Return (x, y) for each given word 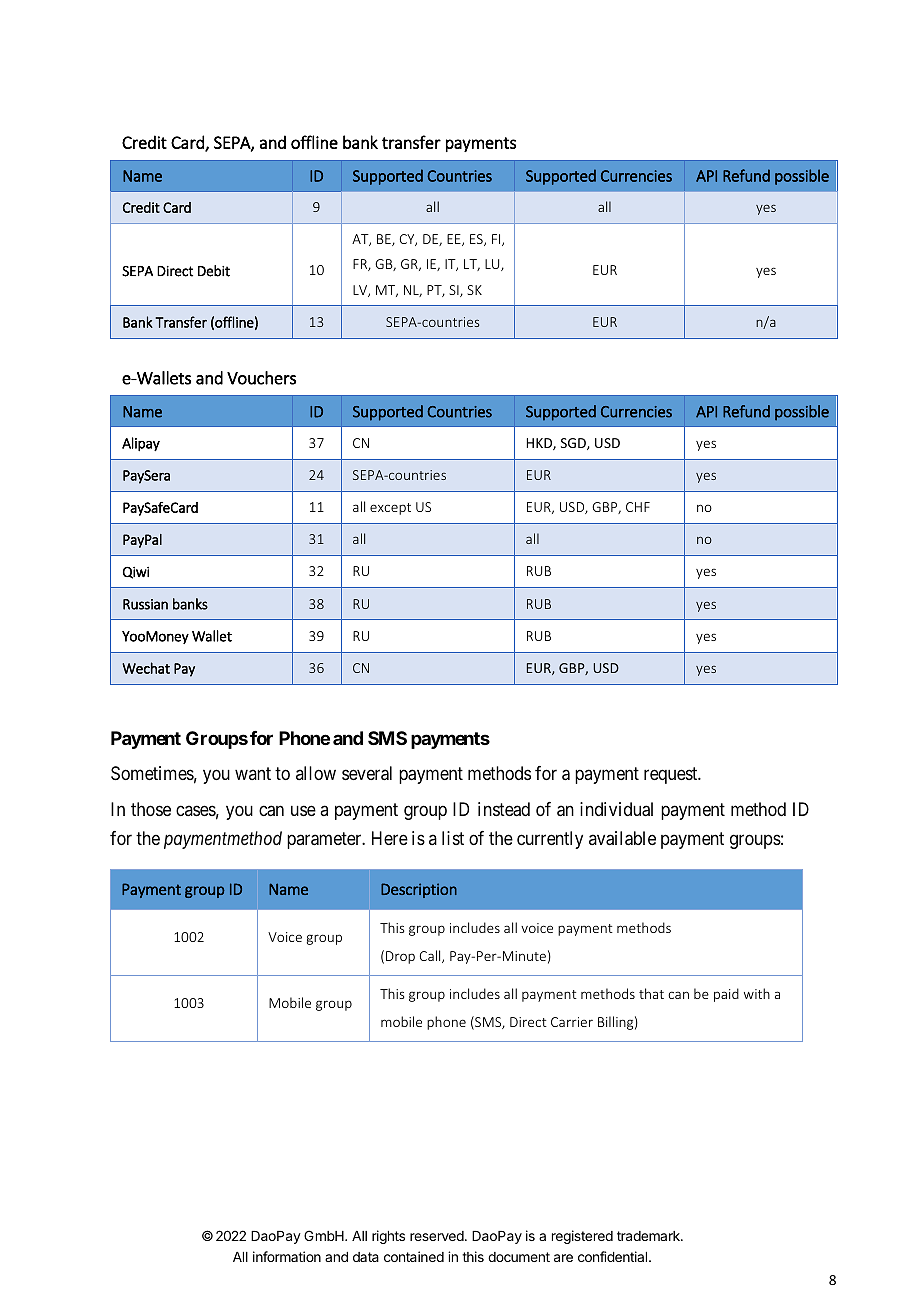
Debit (214, 271)
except (390, 509)
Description (419, 890)
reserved (438, 1236)
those (151, 809)
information (287, 1256)
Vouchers (261, 378)
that (651, 993)
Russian (145, 604)
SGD (574, 444)
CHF (638, 507)
